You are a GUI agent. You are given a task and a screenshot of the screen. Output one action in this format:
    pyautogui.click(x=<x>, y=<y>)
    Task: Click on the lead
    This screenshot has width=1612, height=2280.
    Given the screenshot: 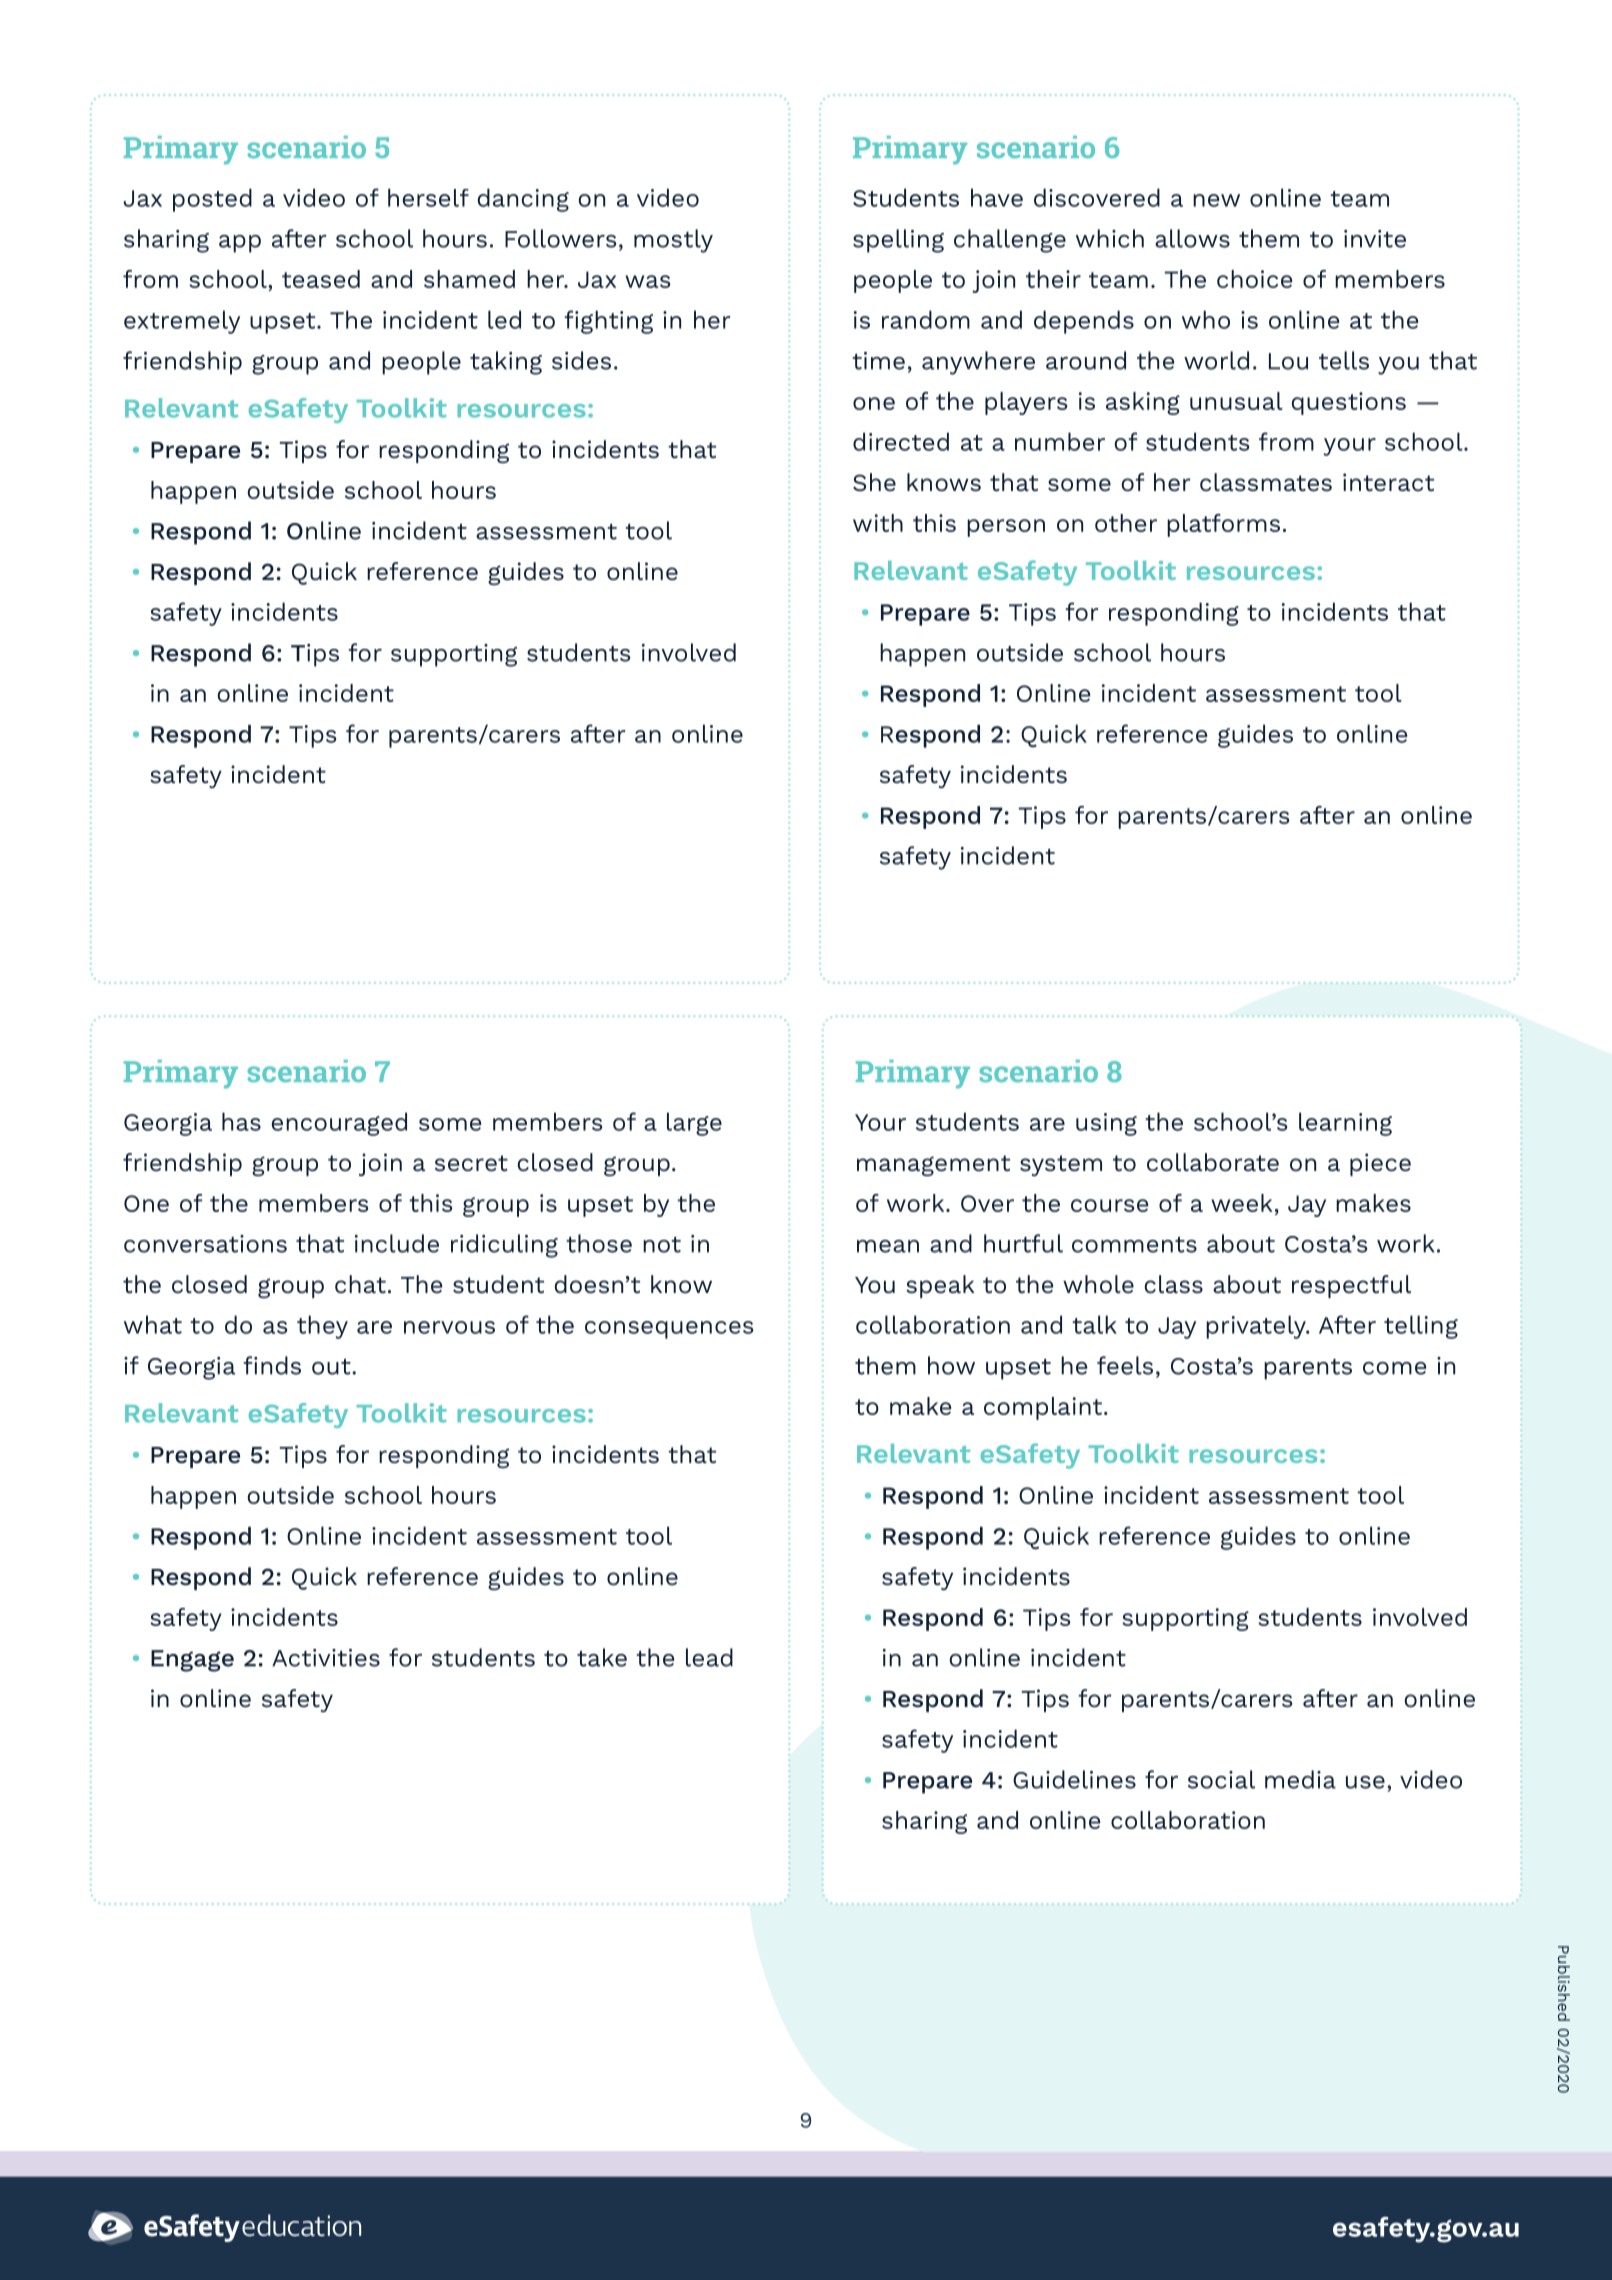 What is the action you would take?
    pyautogui.click(x=709, y=1657)
